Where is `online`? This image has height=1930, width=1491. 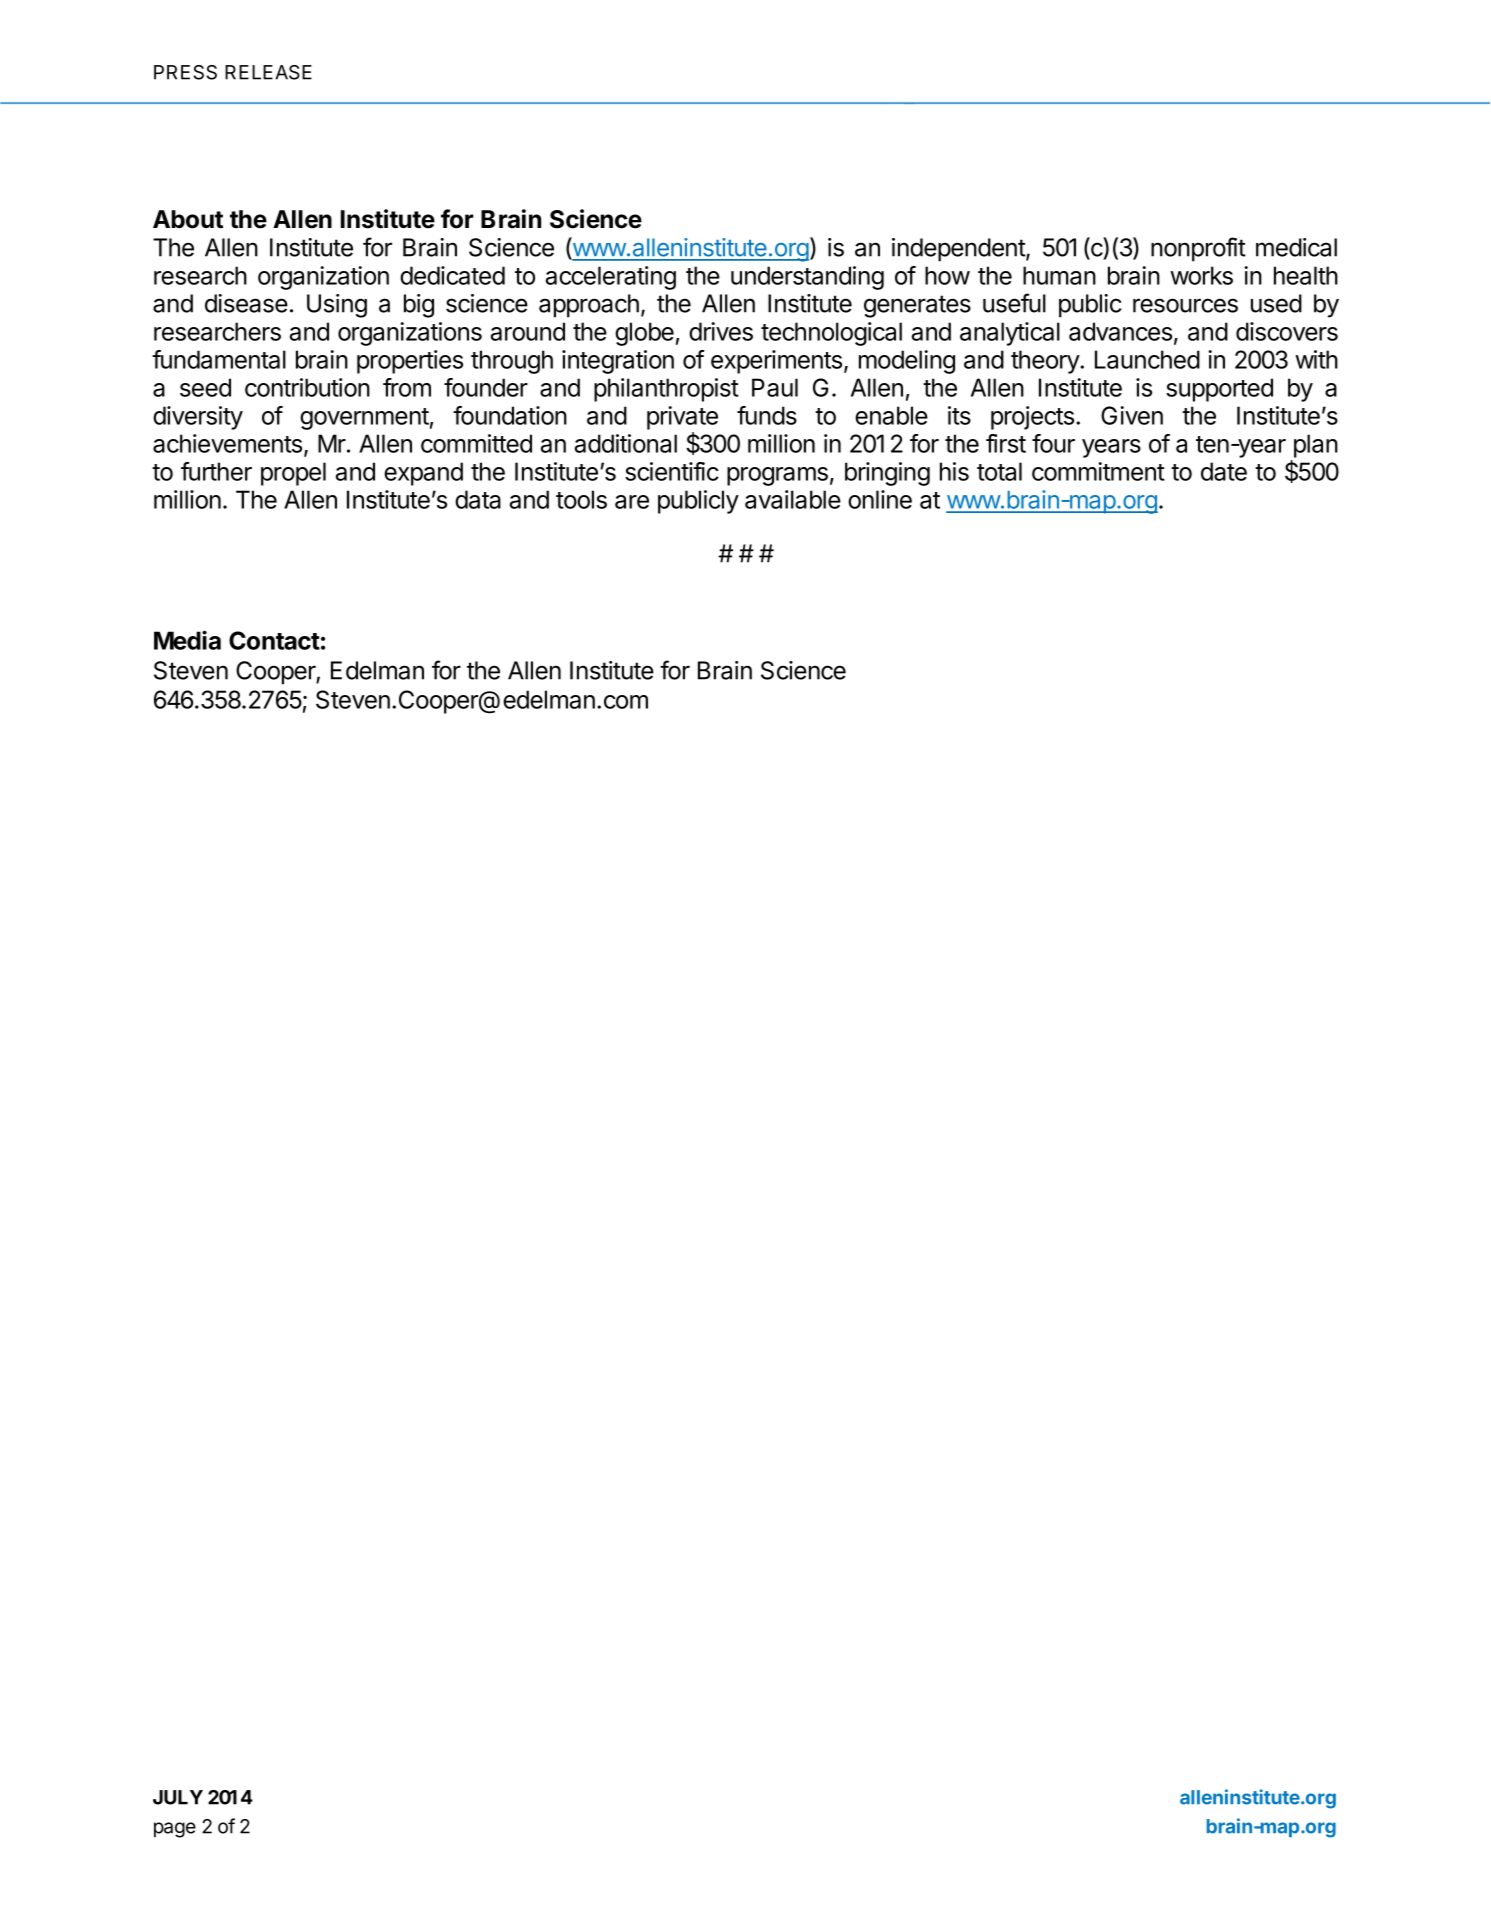 online is located at coordinates (880, 499).
